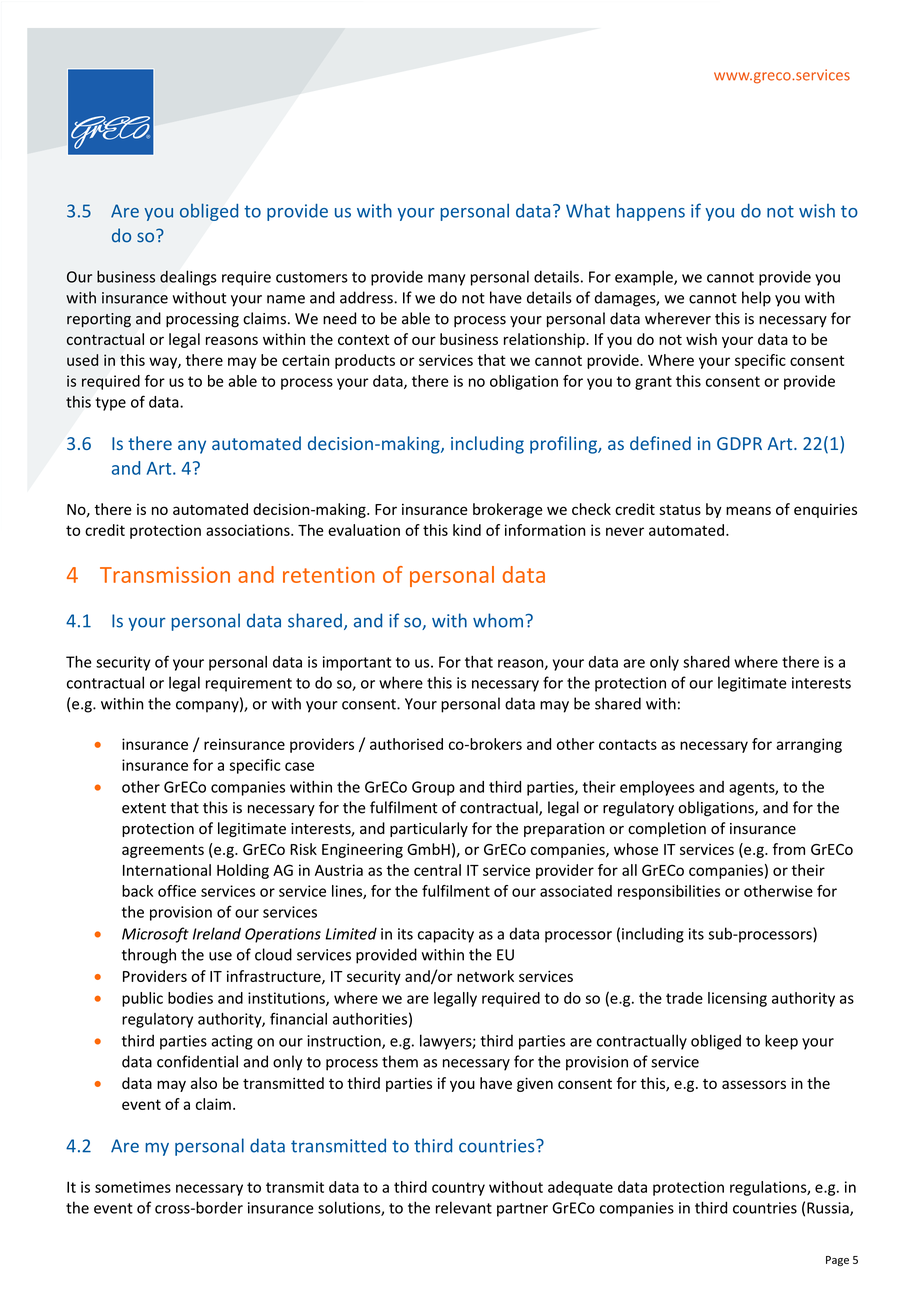  I want to click on office, so click(177, 891).
